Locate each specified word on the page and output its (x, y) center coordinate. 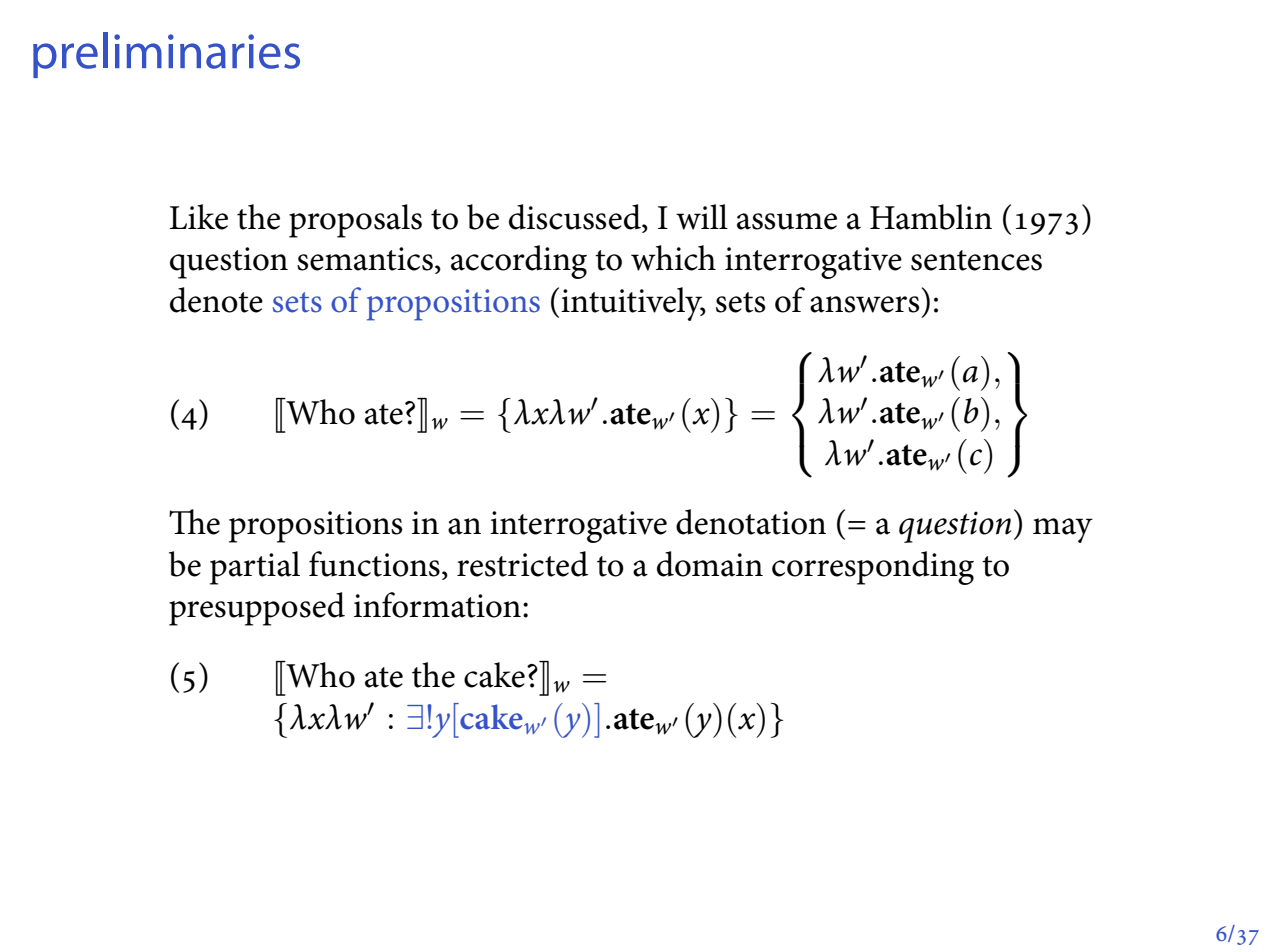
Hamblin (931, 217)
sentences (976, 260)
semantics (365, 259)
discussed (576, 217)
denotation (751, 522)
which (673, 258)
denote (216, 300)
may (1063, 530)
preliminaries (166, 55)
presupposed (257, 609)
